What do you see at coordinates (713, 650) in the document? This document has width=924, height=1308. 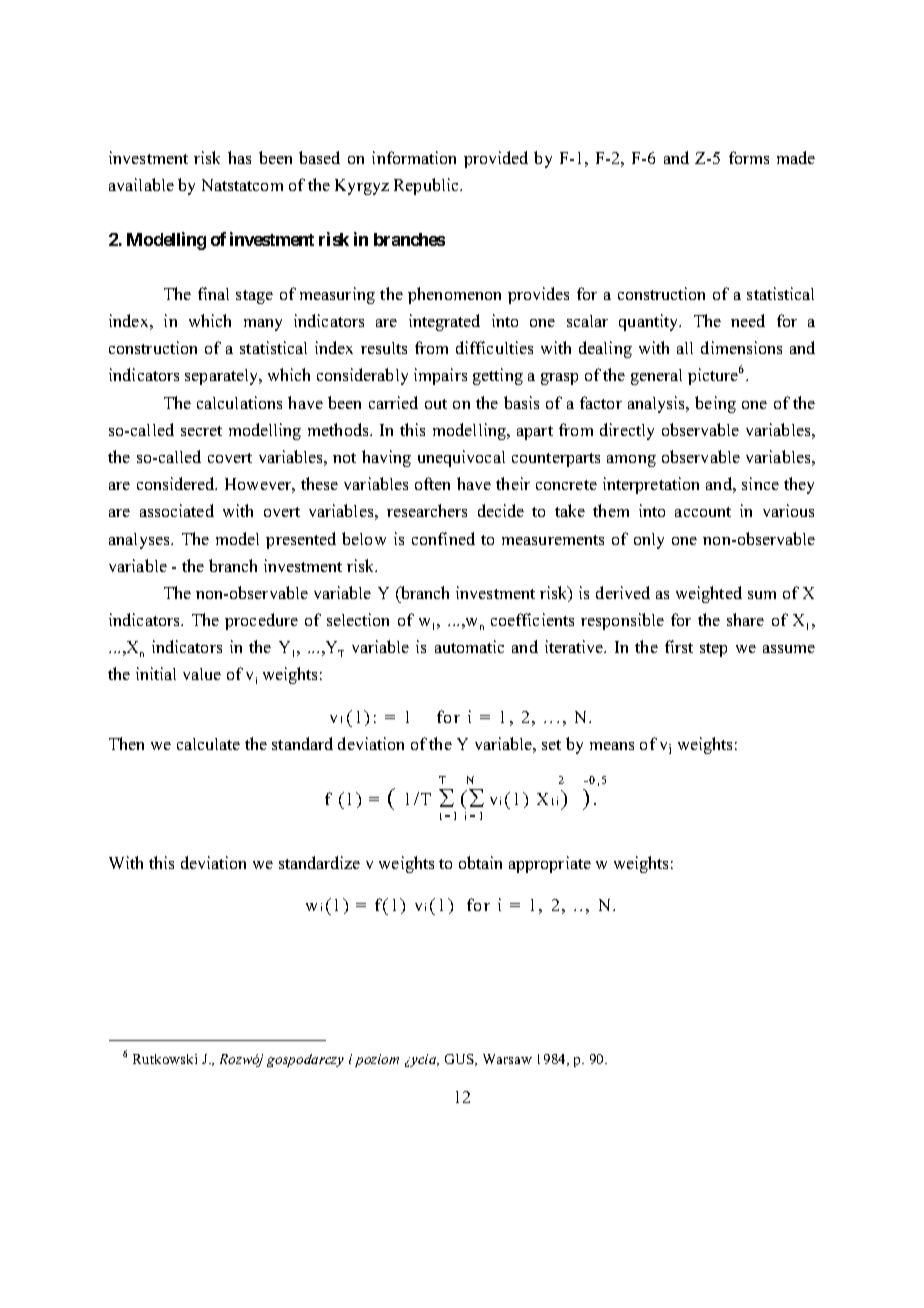 I see `step` at bounding box center [713, 650].
